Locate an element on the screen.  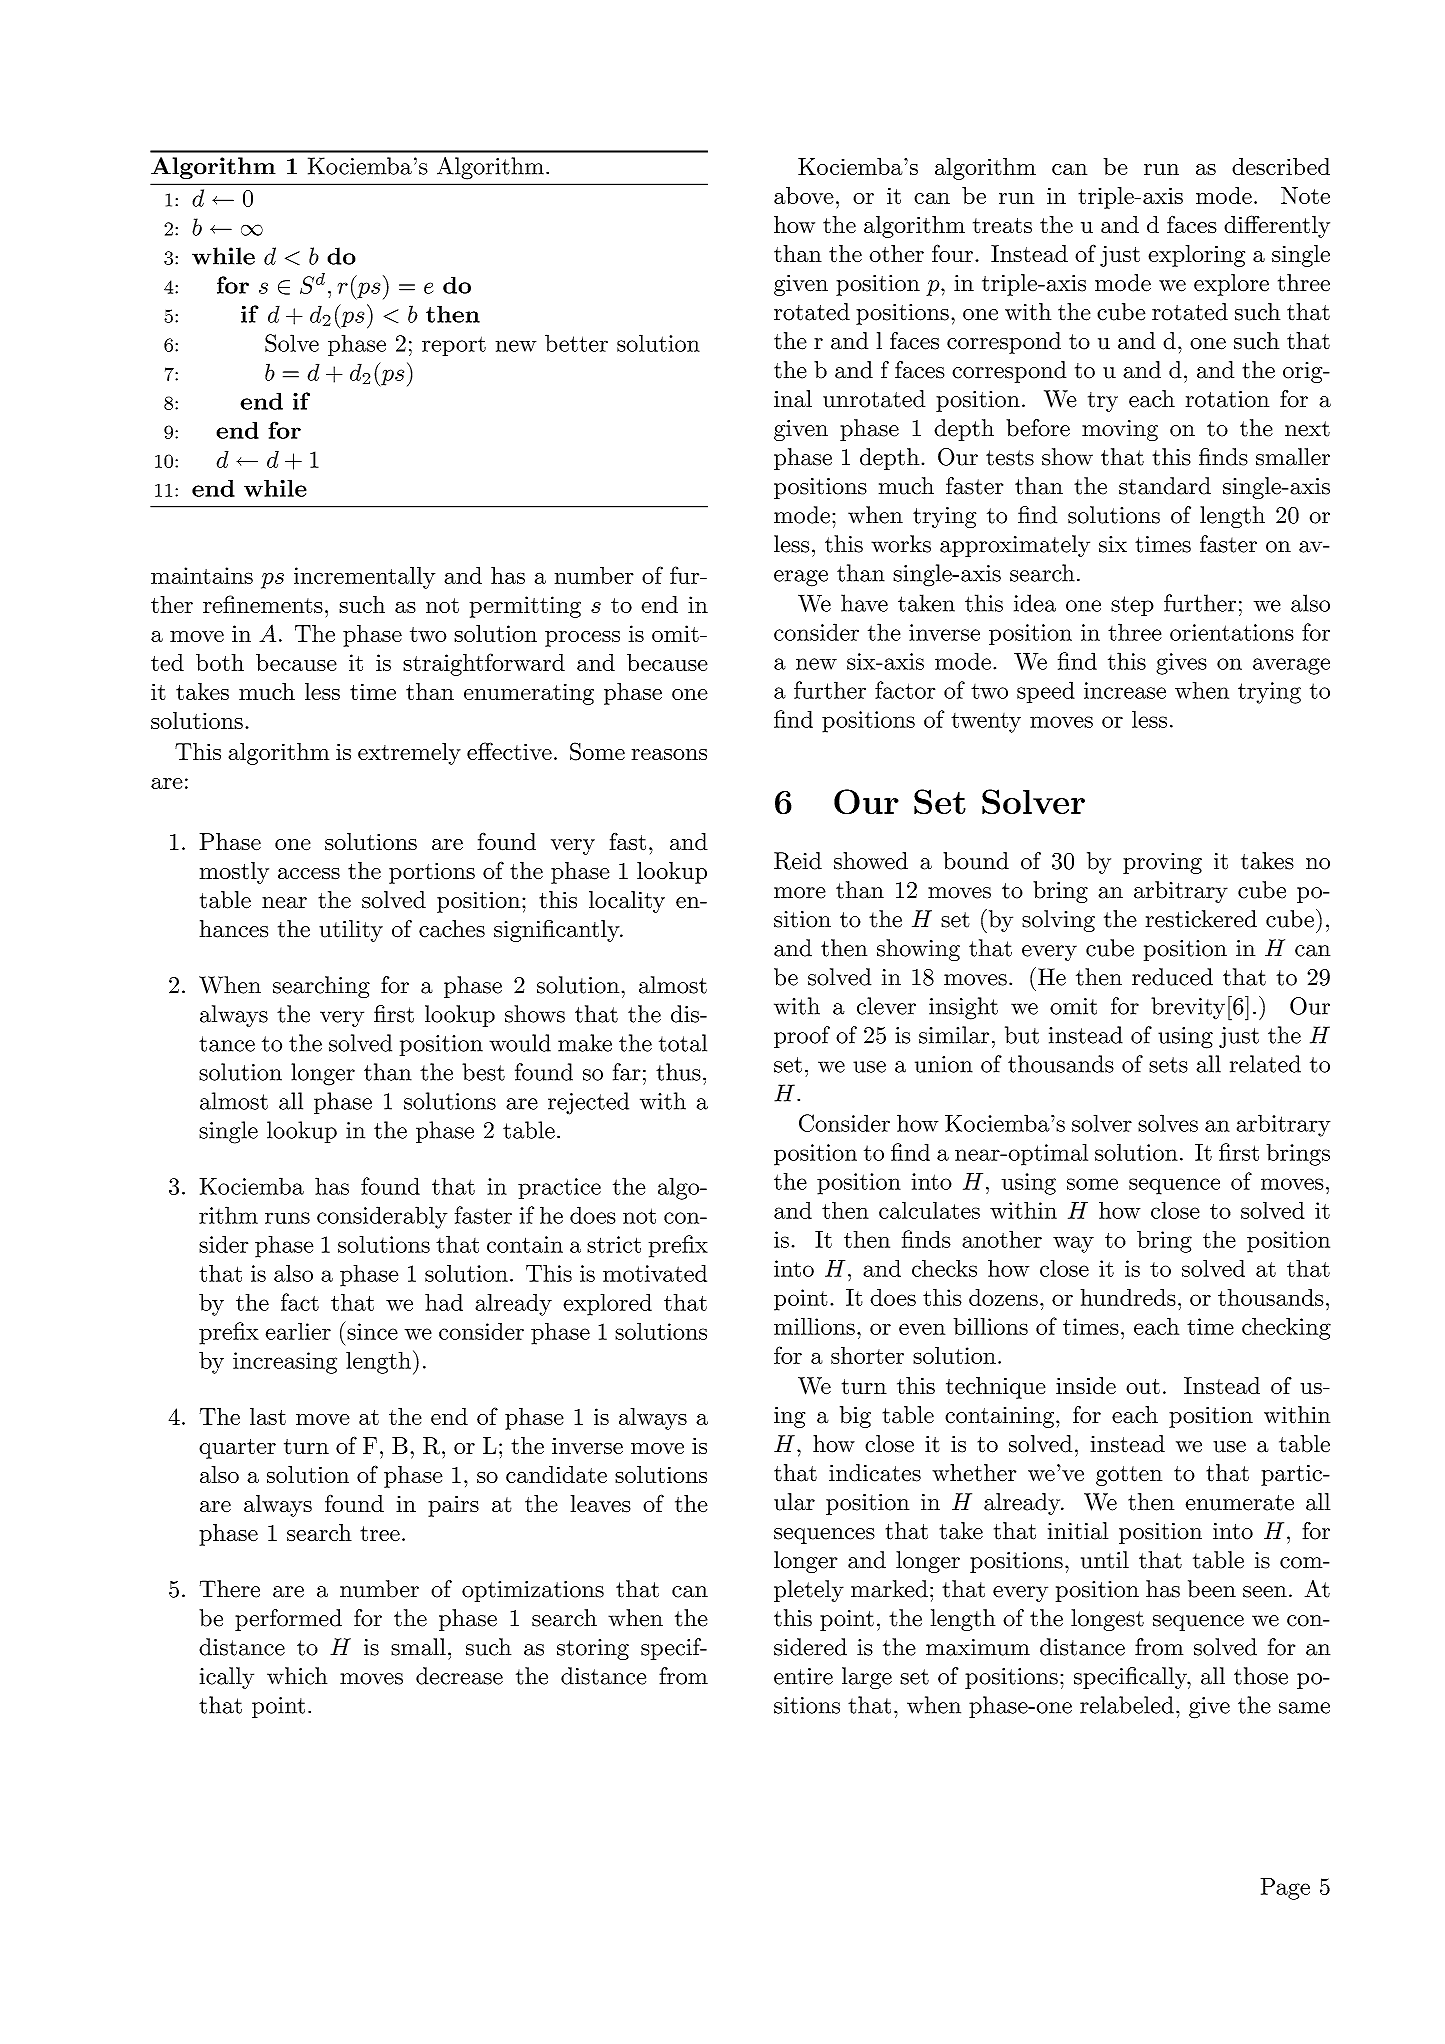
exploring is located at coordinates (1196, 256).
